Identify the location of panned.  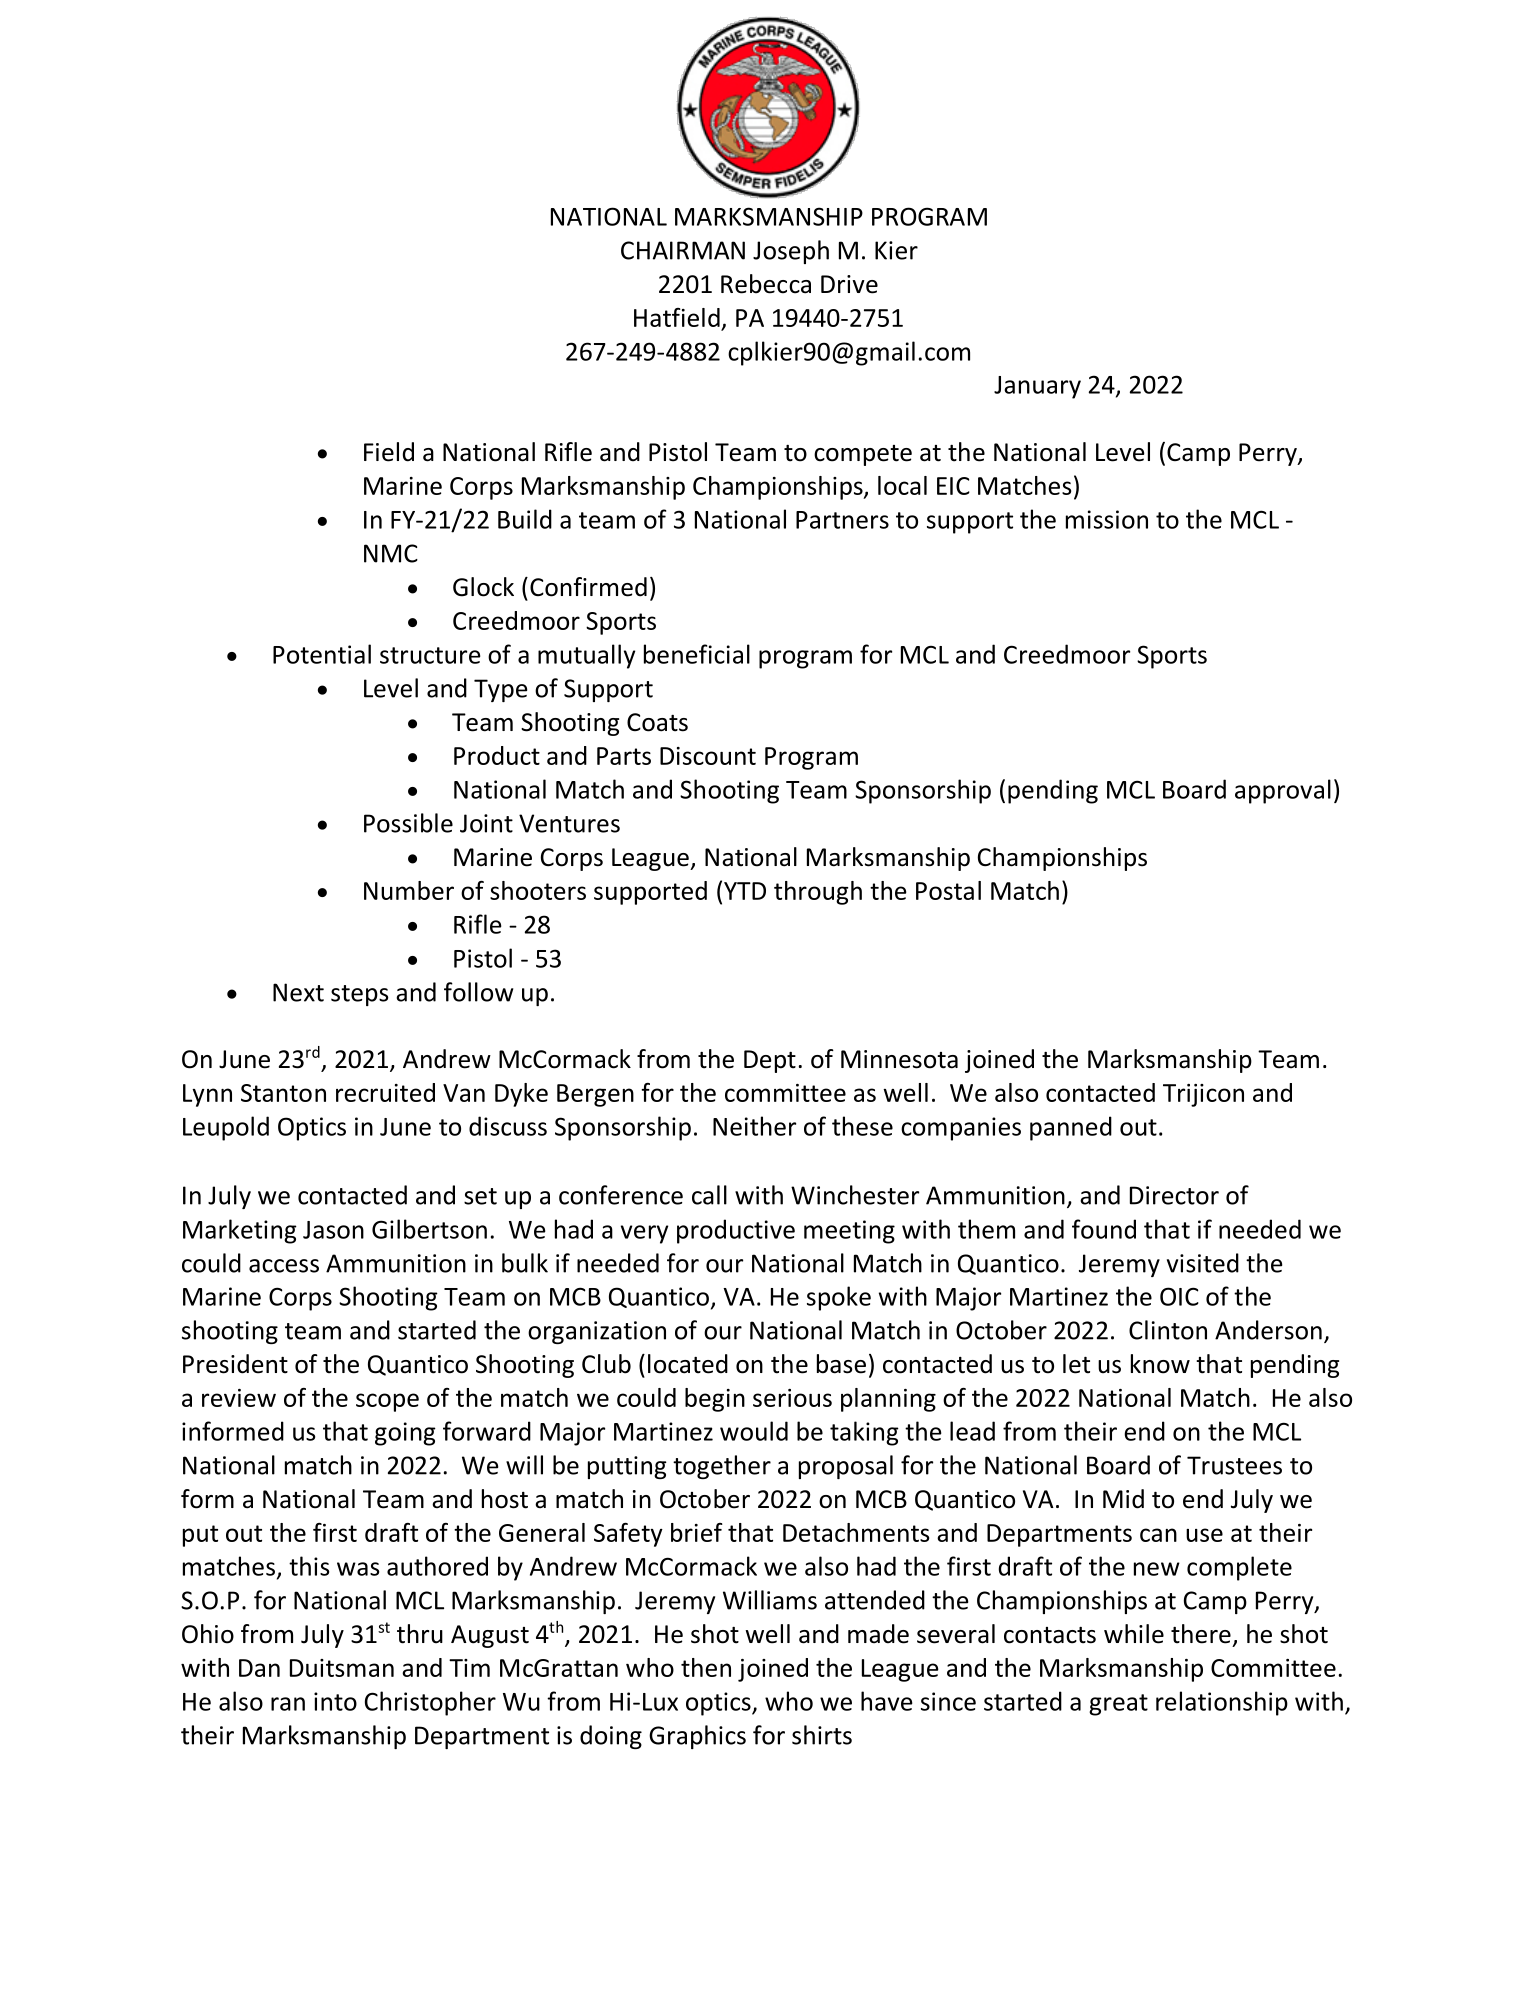
(1071, 1128).
